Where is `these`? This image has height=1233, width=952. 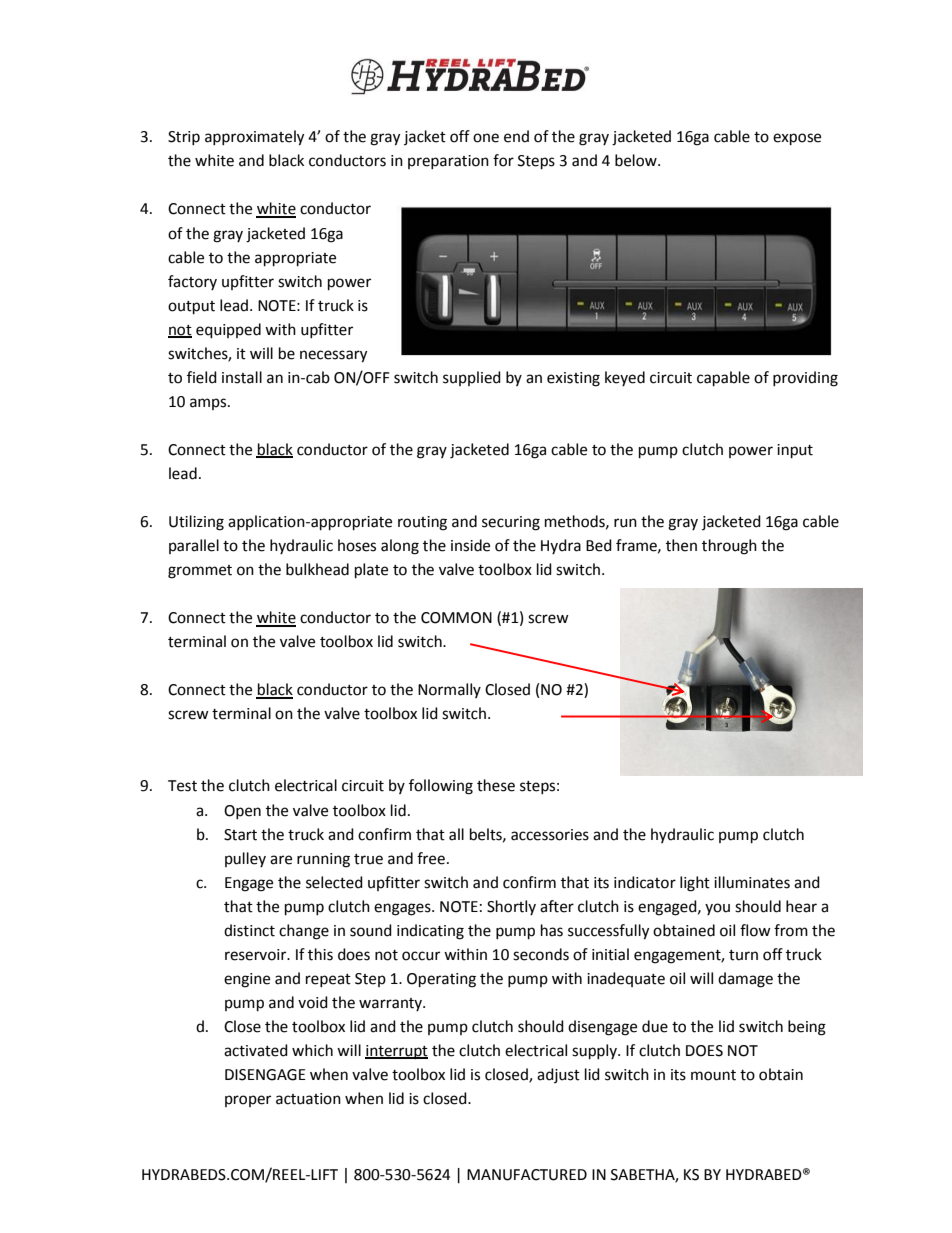
these is located at coordinates (496, 785).
